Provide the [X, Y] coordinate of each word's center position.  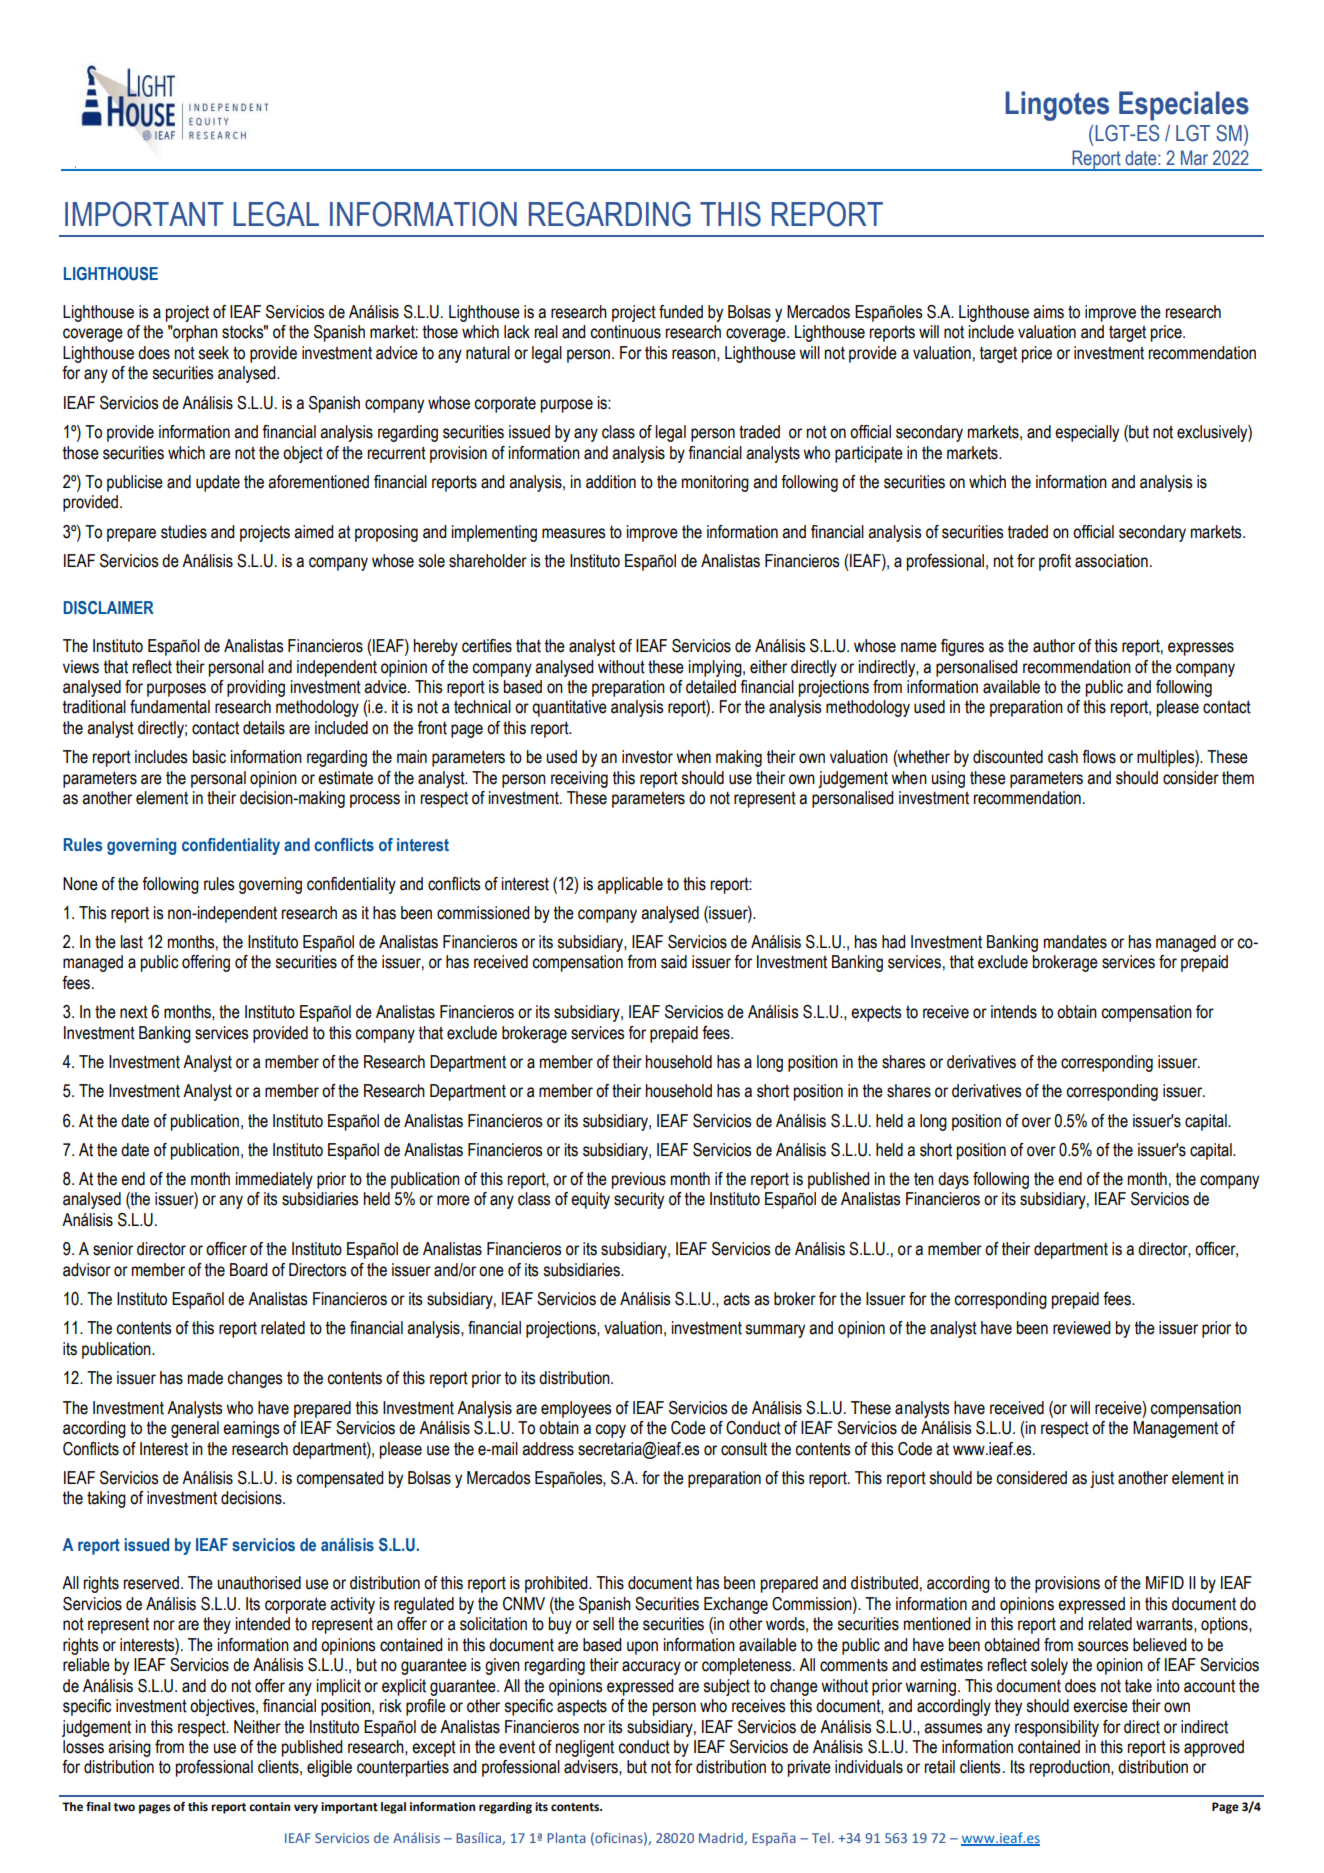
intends [1014, 1012]
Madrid [722, 1839]
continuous [625, 332]
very [306, 1809]
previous [639, 1180]
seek [213, 353]
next [134, 1012]
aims [1048, 312]
